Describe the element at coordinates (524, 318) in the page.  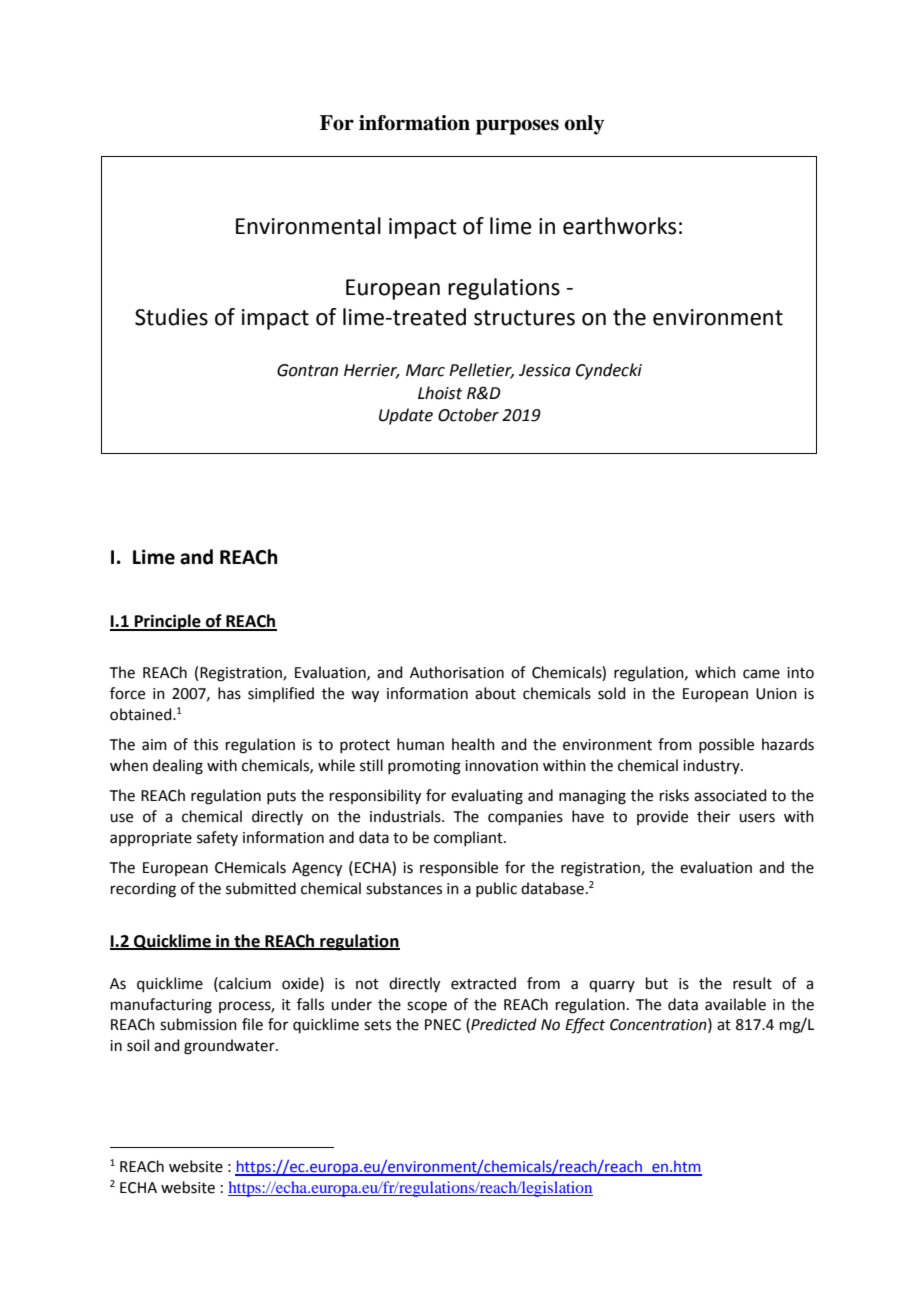
I see `structures` at that location.
